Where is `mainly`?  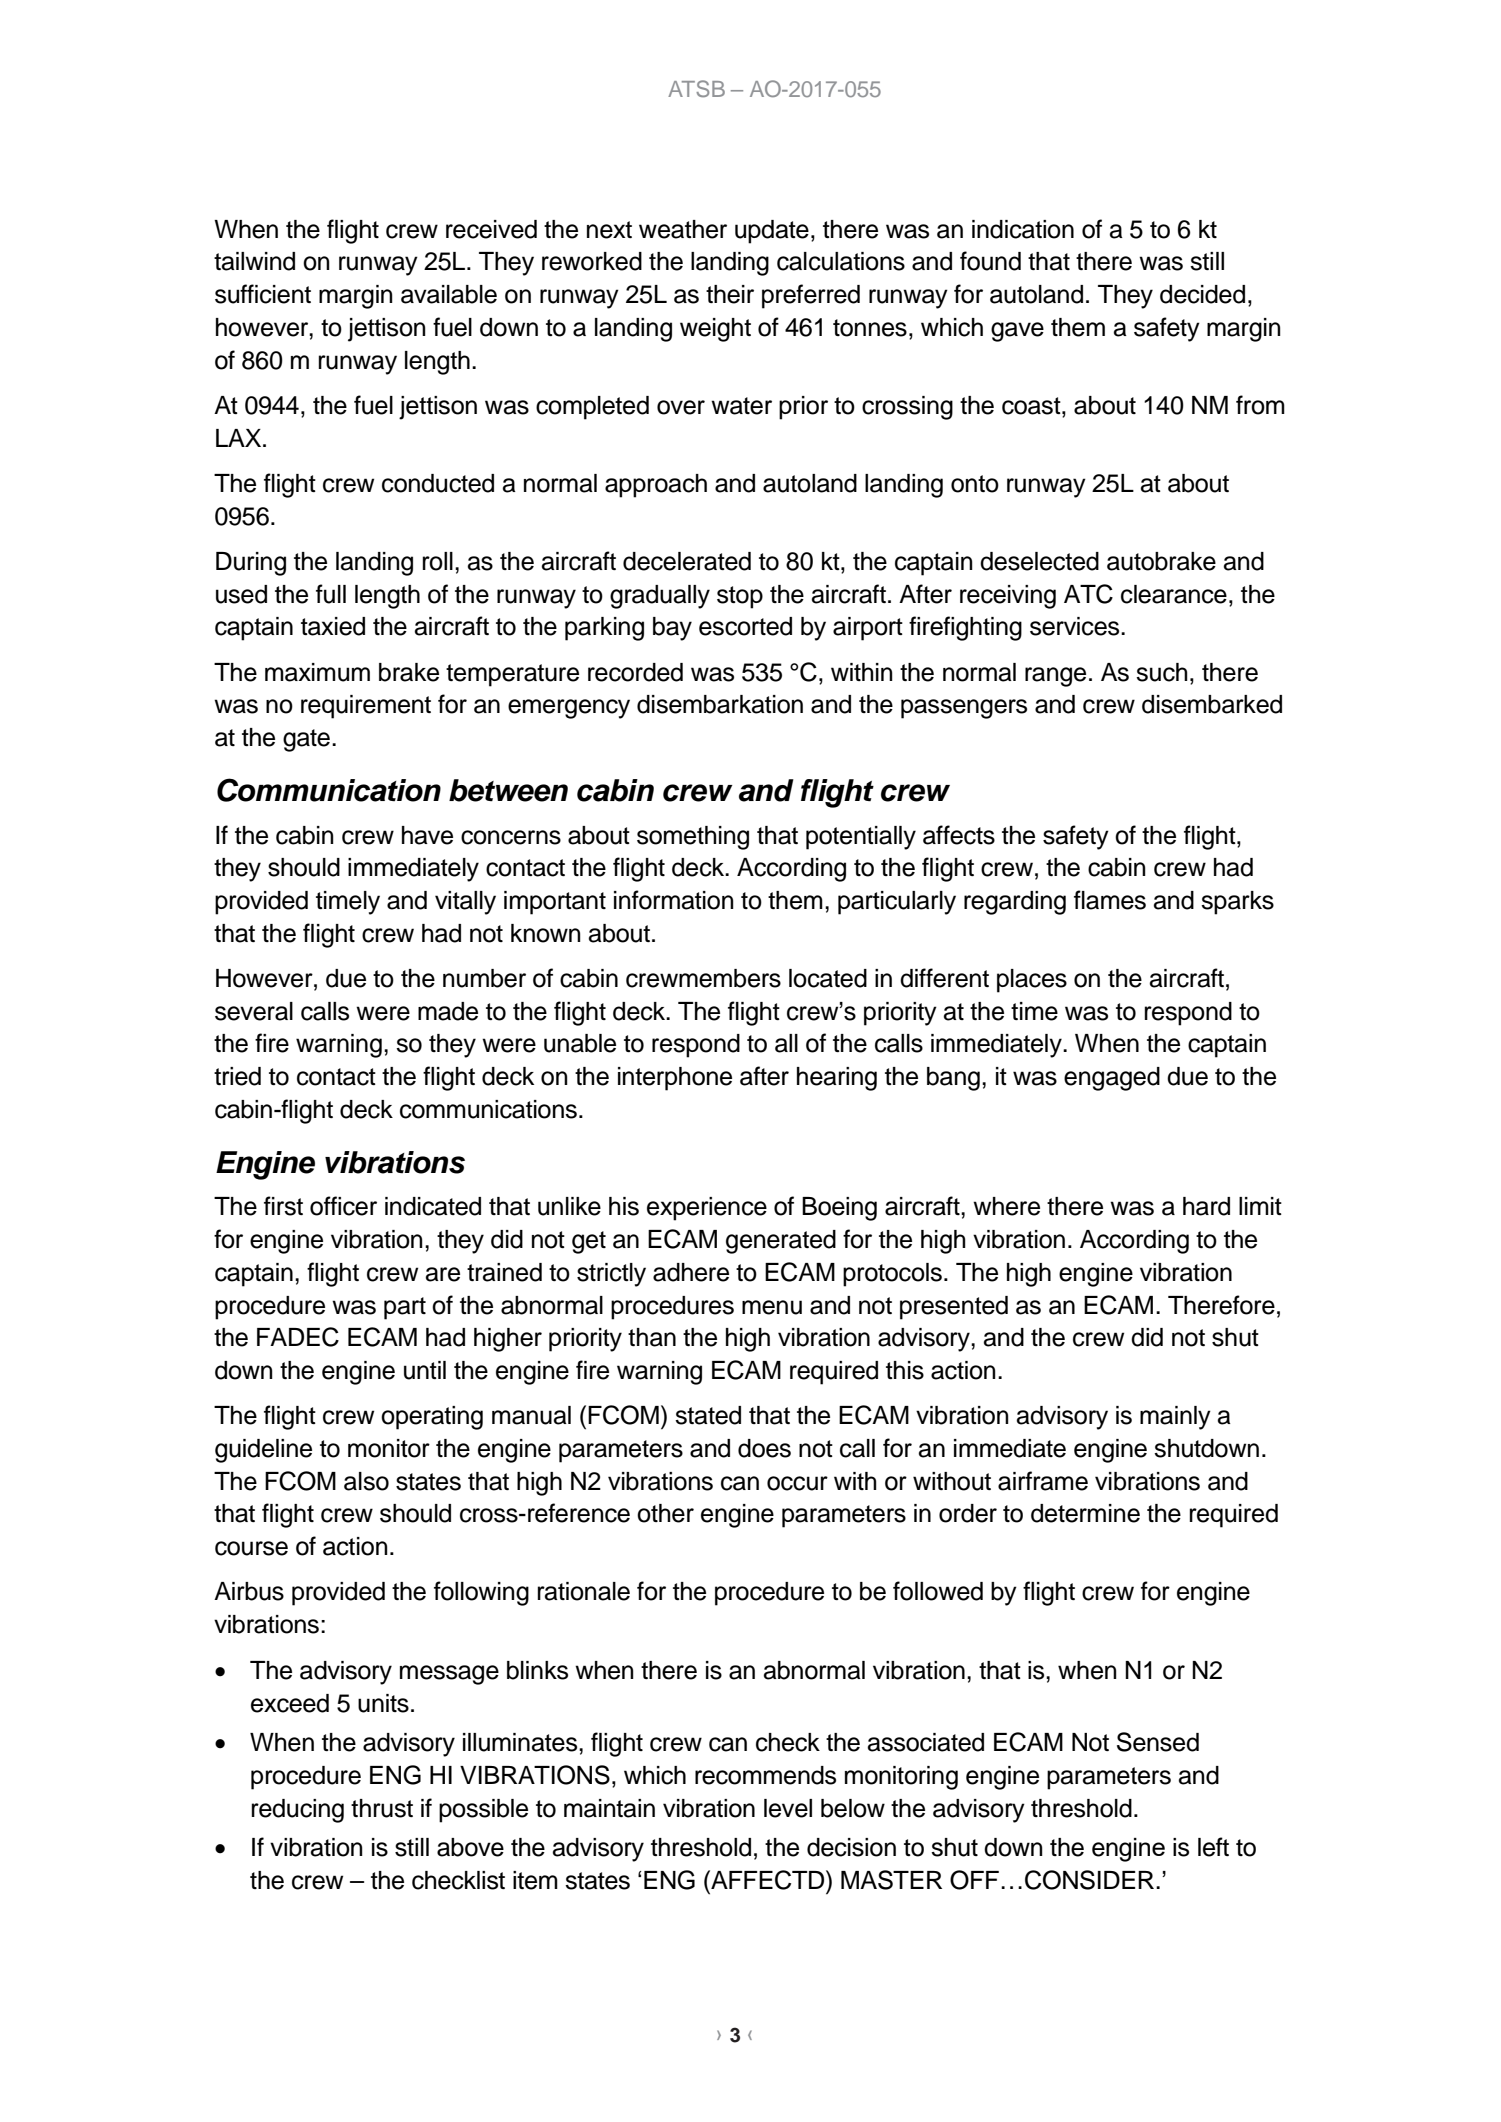
mainly is located at coordinates (1175, 1418).
